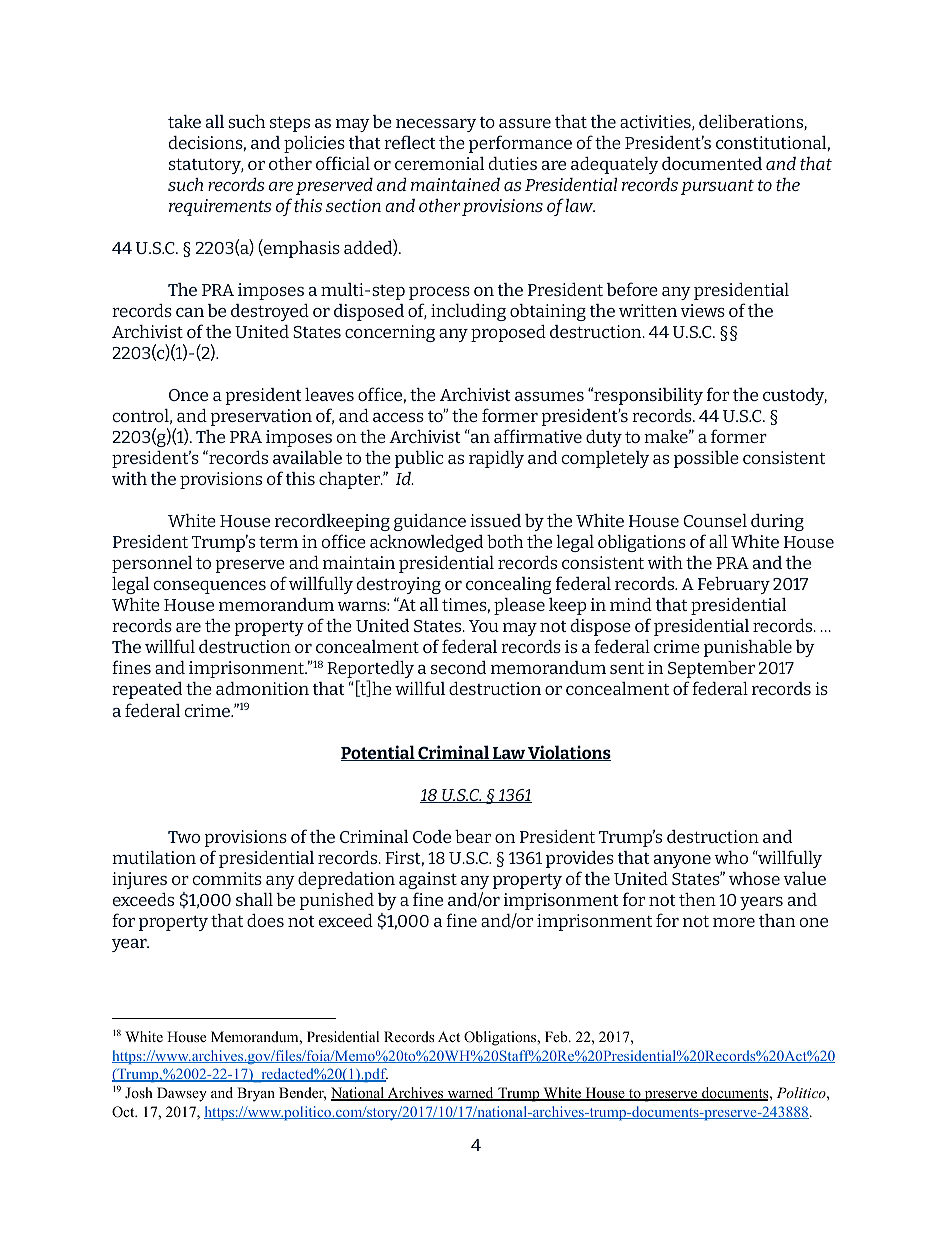  What do you see at coordinates (734, 585) in the screenshot?
I see `February` at bounding box center [734, 585].
